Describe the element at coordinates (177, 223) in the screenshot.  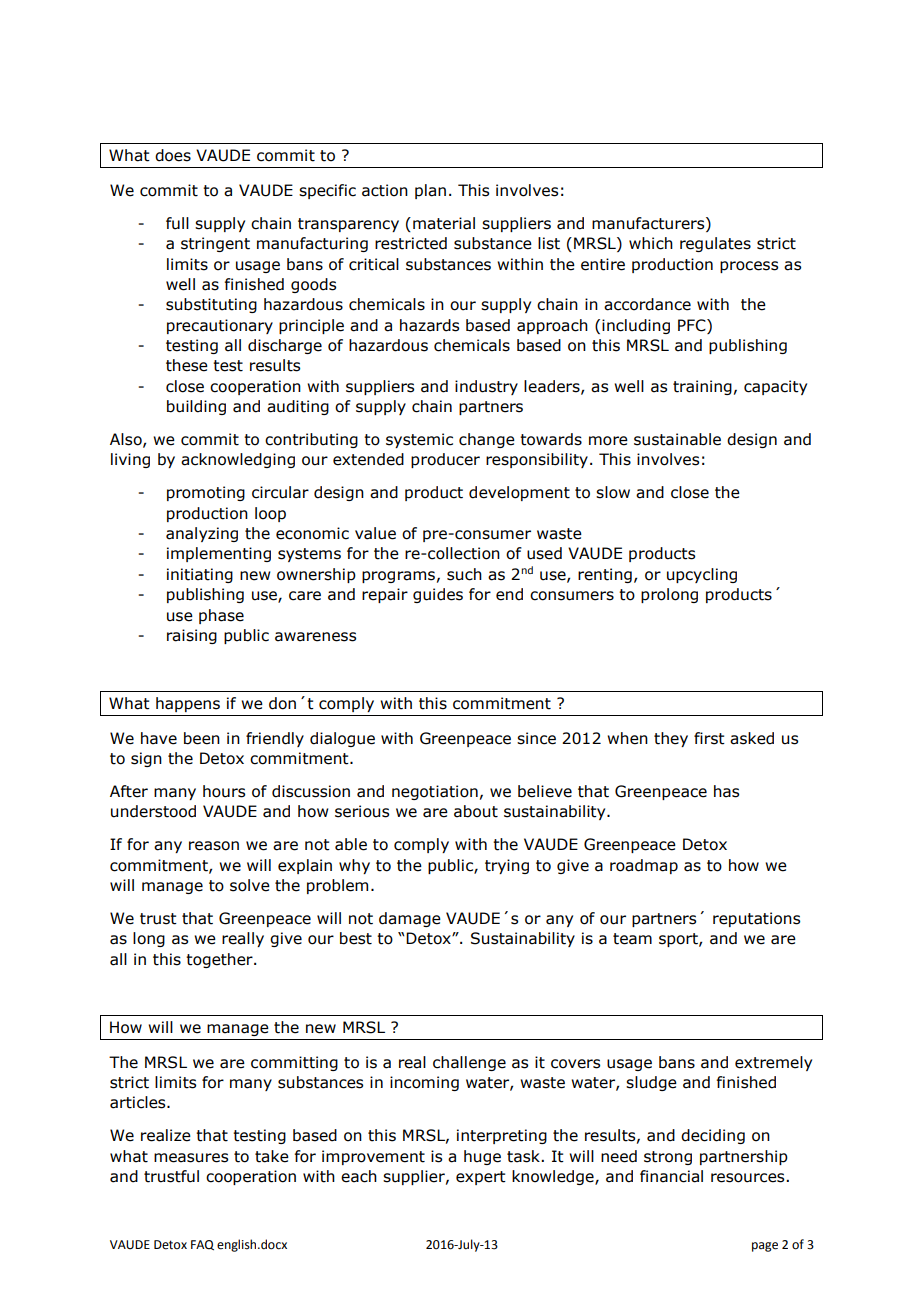
I see `full` at that location.
